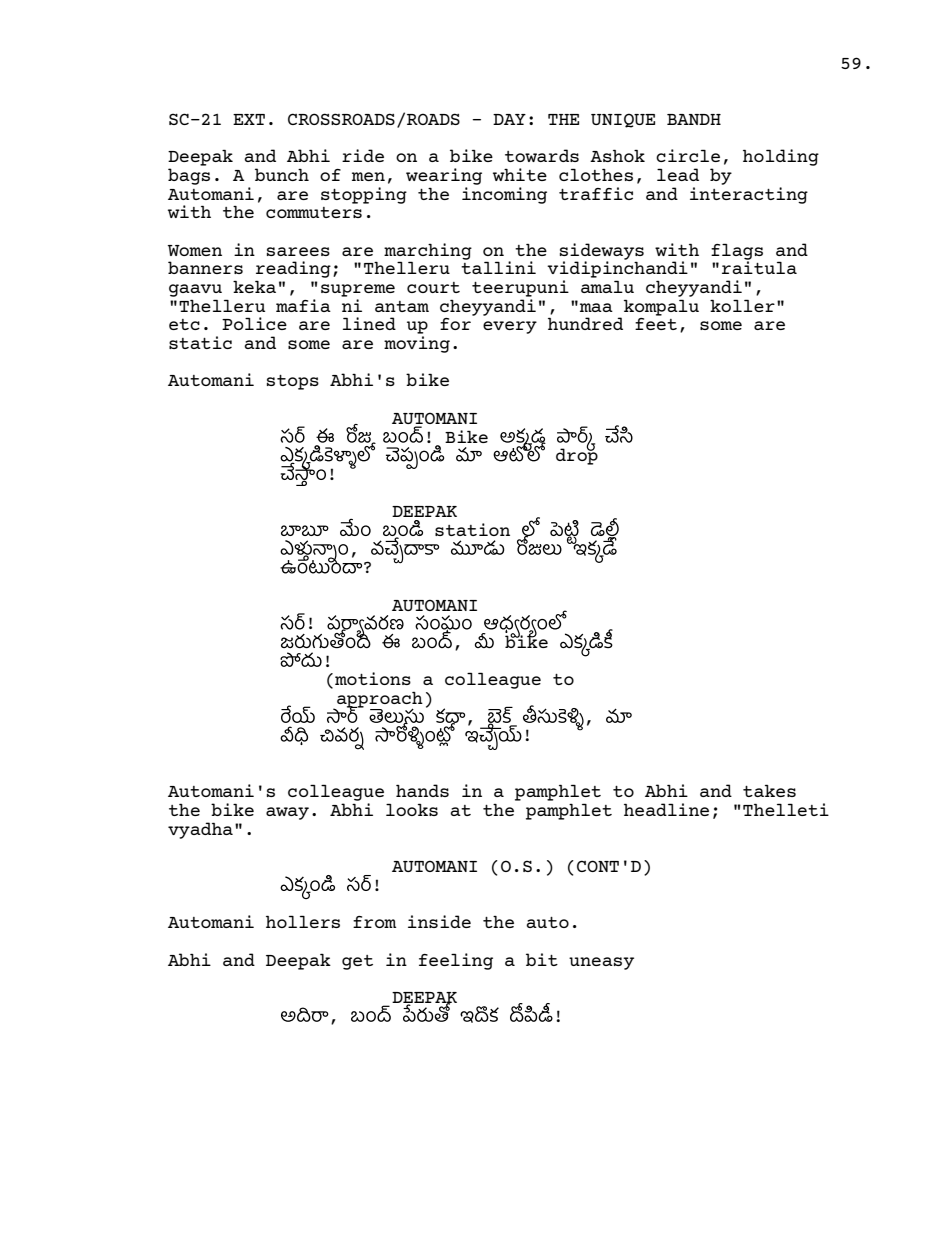 The image size is (952, 1233). What do you see at coordinates (688, 155) in the page?
I see `circle` at bounding box center [688, 155].
